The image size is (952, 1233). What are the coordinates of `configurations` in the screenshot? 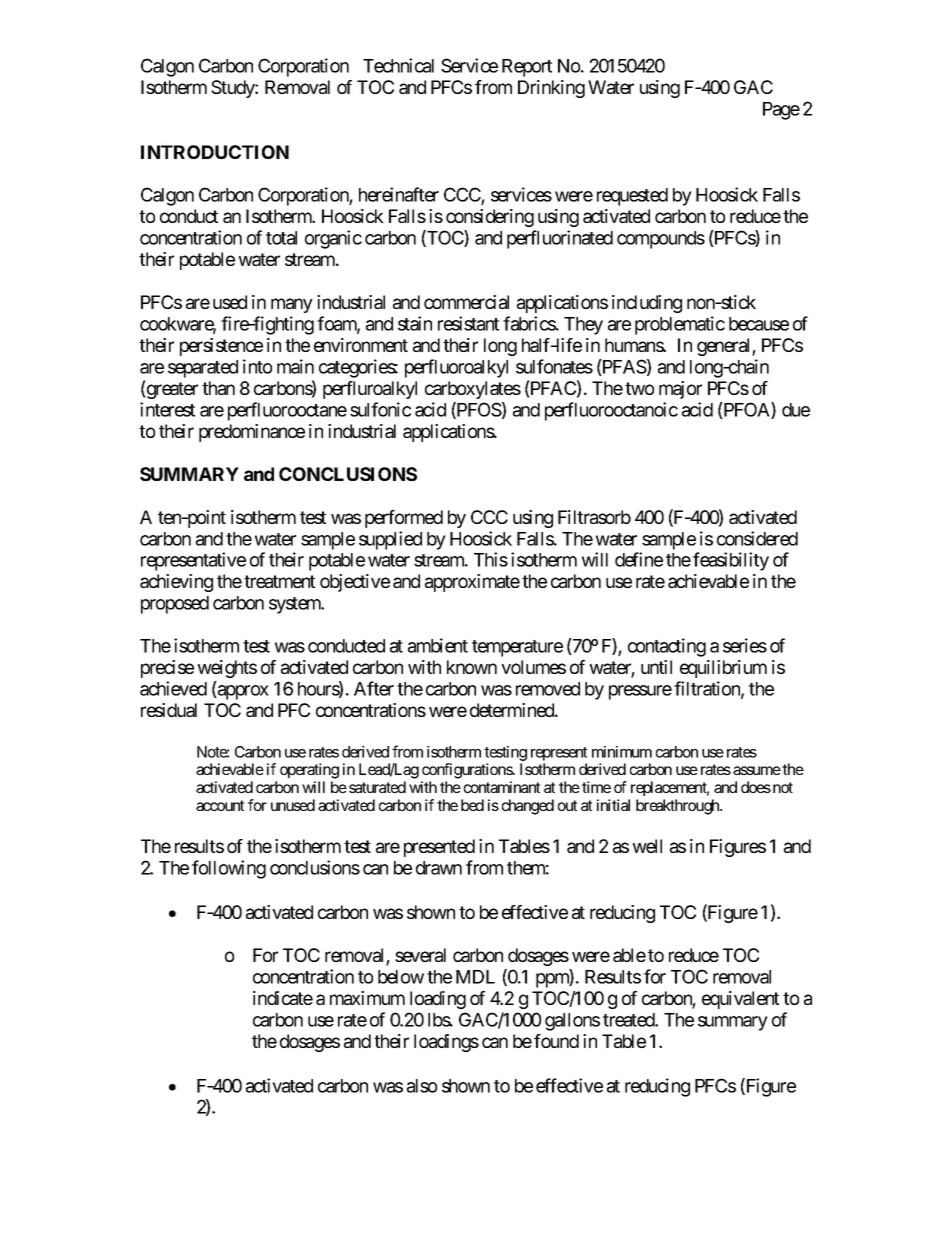 It's located at (468, 771).
